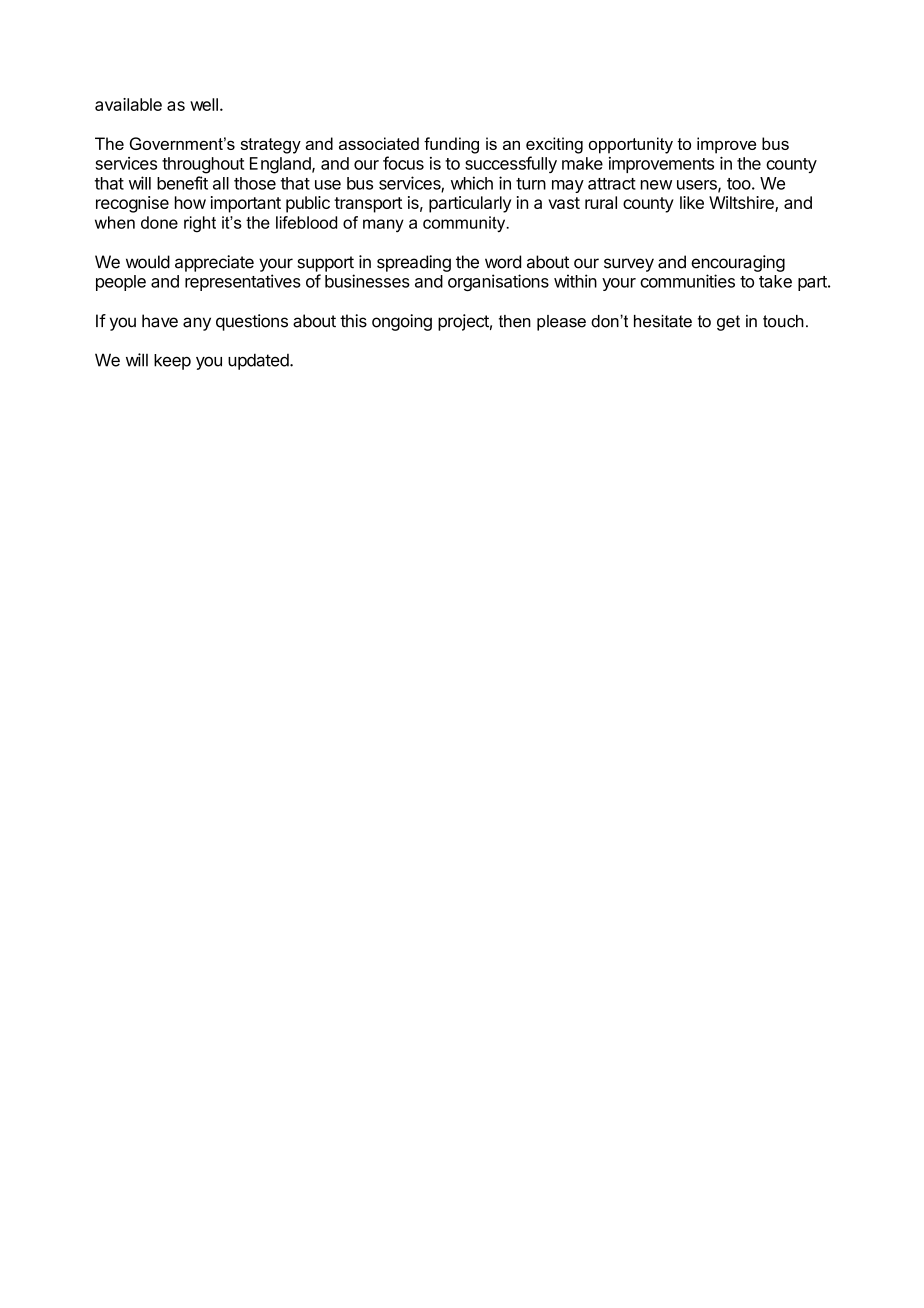 Image resolution: width=924 pixels, height=1308 pixels. I want to click on keep, so click(172, 362).
